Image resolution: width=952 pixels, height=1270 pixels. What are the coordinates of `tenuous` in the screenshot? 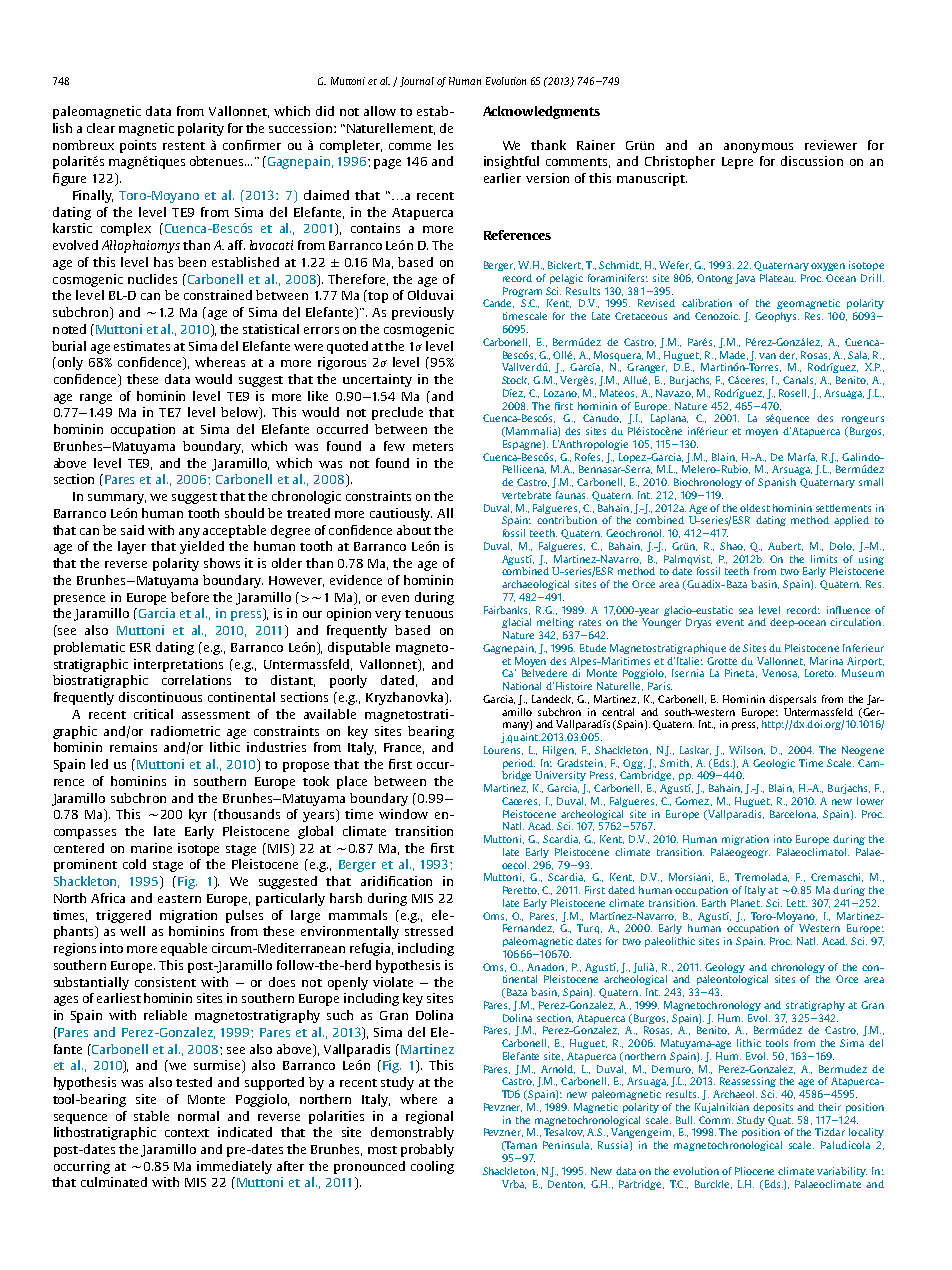 It's located at (429, 614).
